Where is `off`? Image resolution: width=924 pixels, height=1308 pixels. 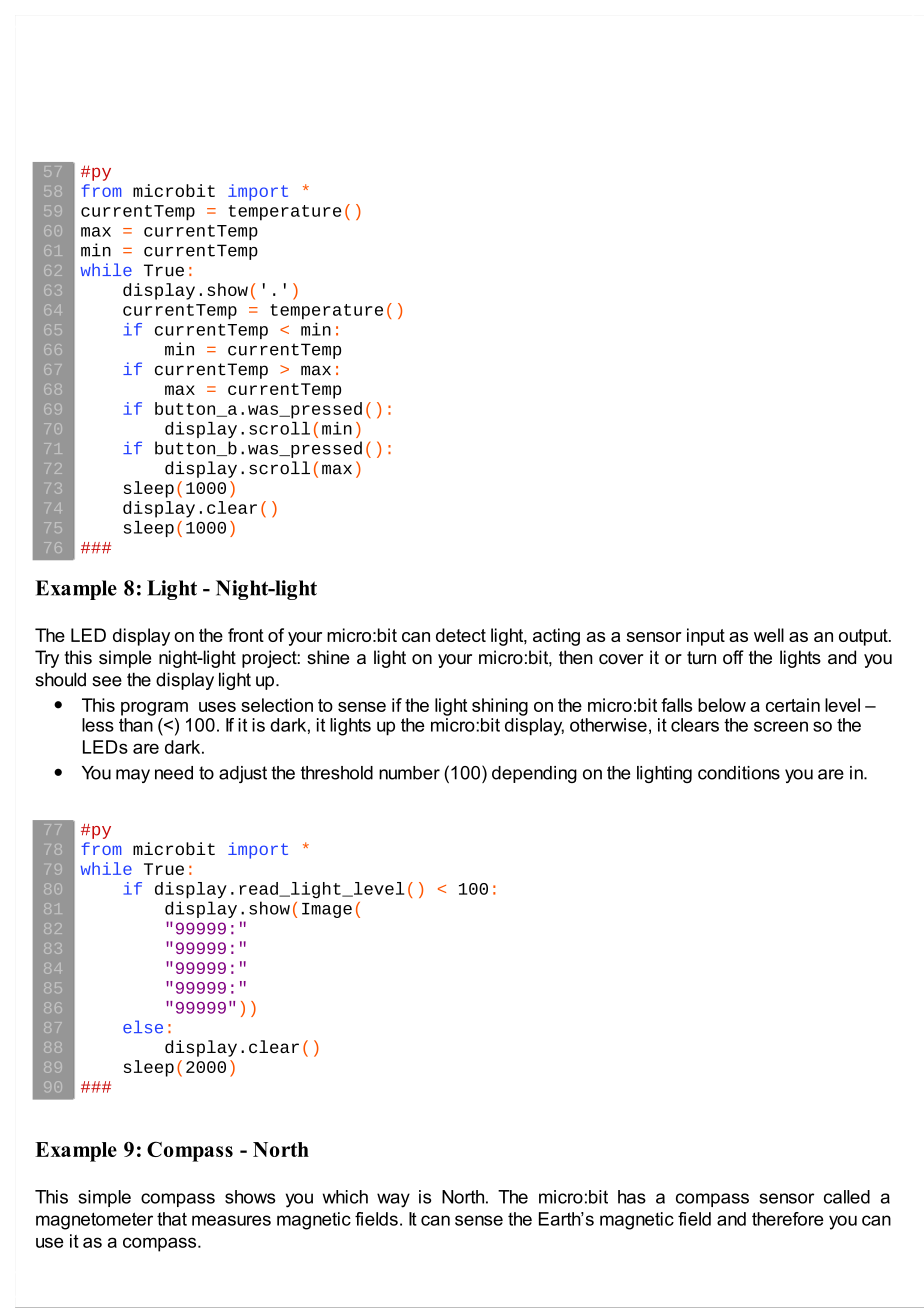 off is located at coordinates (733, 657).
